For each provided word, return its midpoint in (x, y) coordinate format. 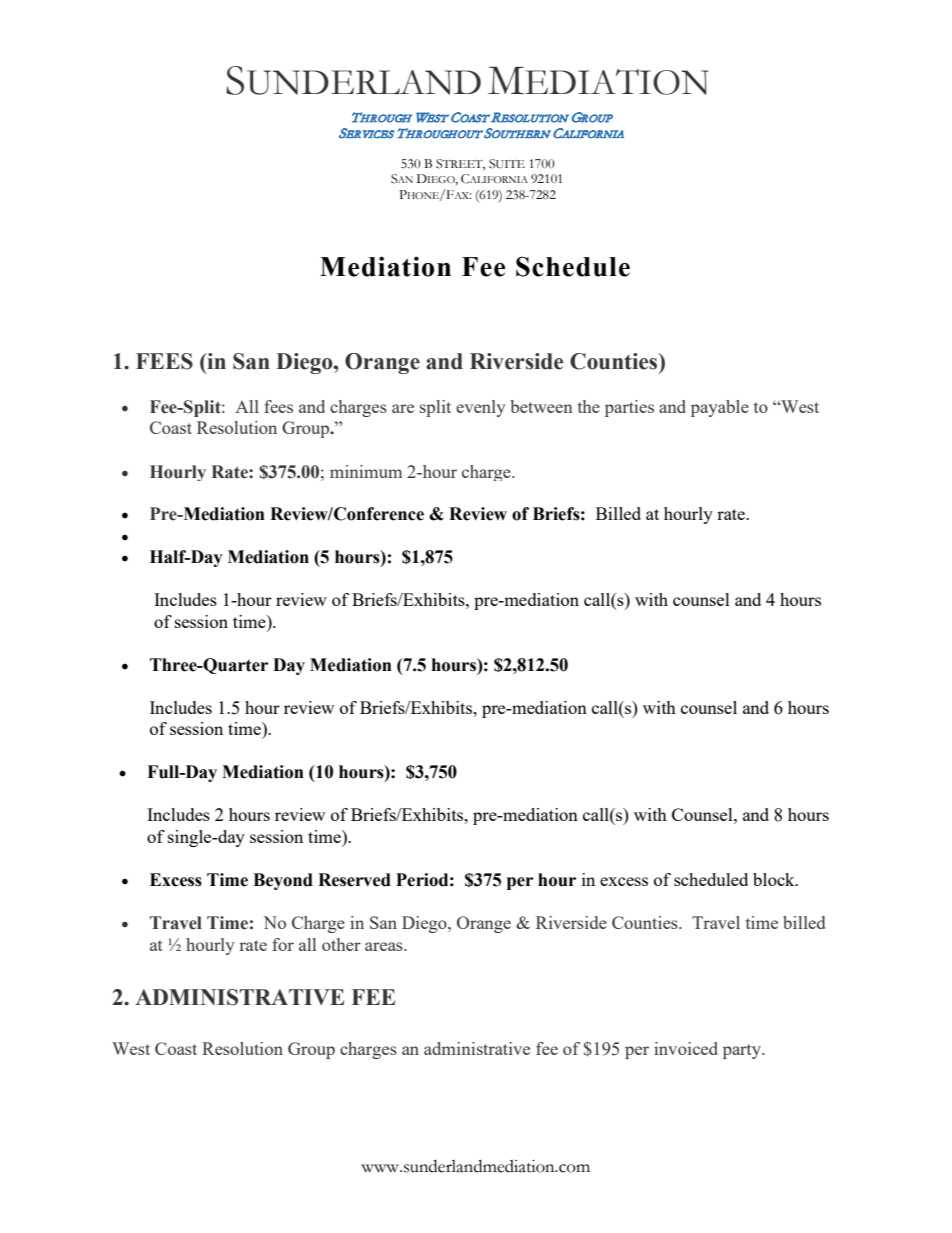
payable (720, 408)
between (542, 406)
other (341, 944)
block (775, 879)
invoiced (686, 1048)
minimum (366, 471)
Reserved (354, 880)
